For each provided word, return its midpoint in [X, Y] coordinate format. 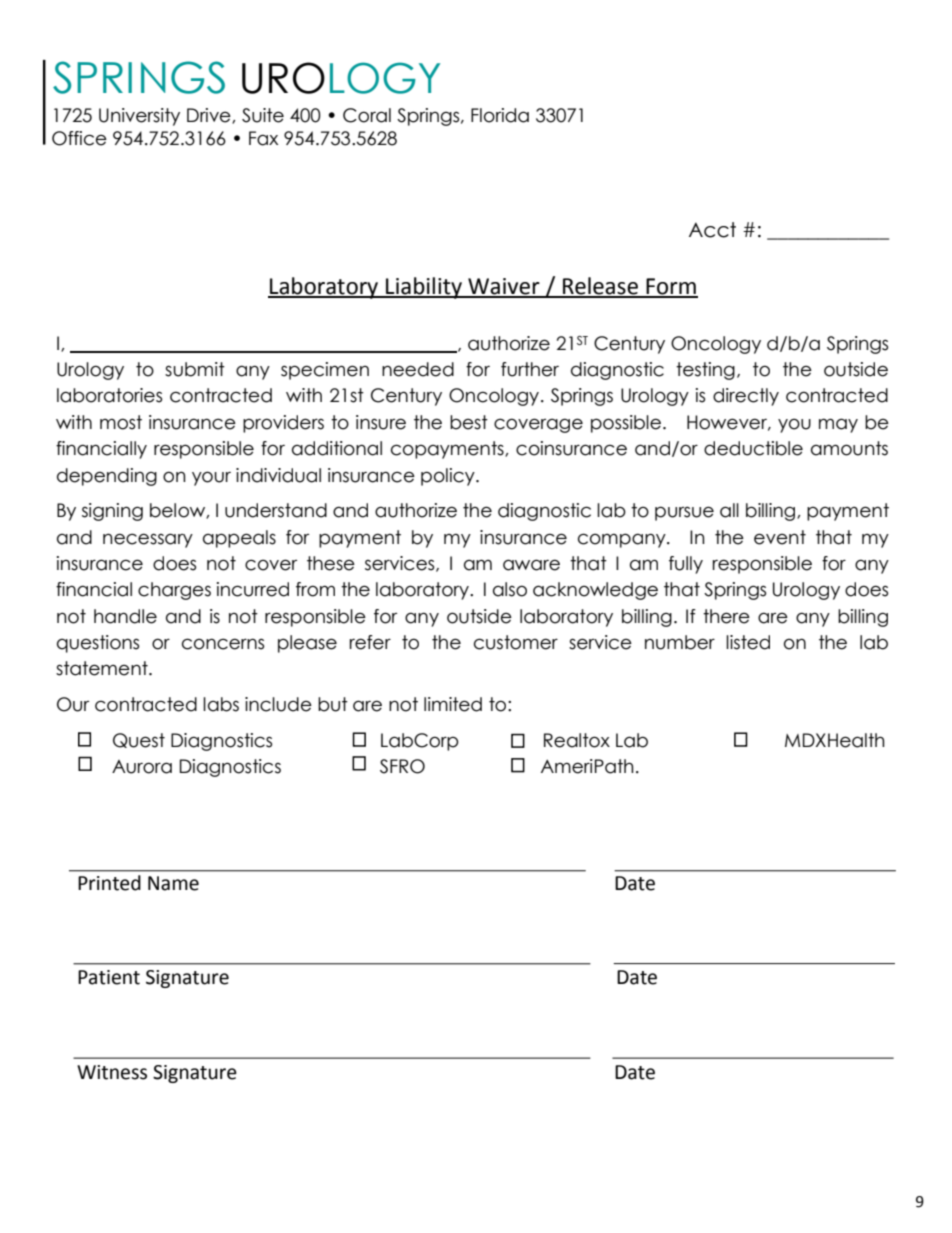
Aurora [142, 767]
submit [195, 369]
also [510, 589]
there [726, 616]
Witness [112, 1072]
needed [418, 369]
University [139, 117]
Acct [712, 230]
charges [174, 591]
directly [746, 397]
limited [453, 704]
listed [748, 642]
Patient [109, 977]
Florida [500, 115]
